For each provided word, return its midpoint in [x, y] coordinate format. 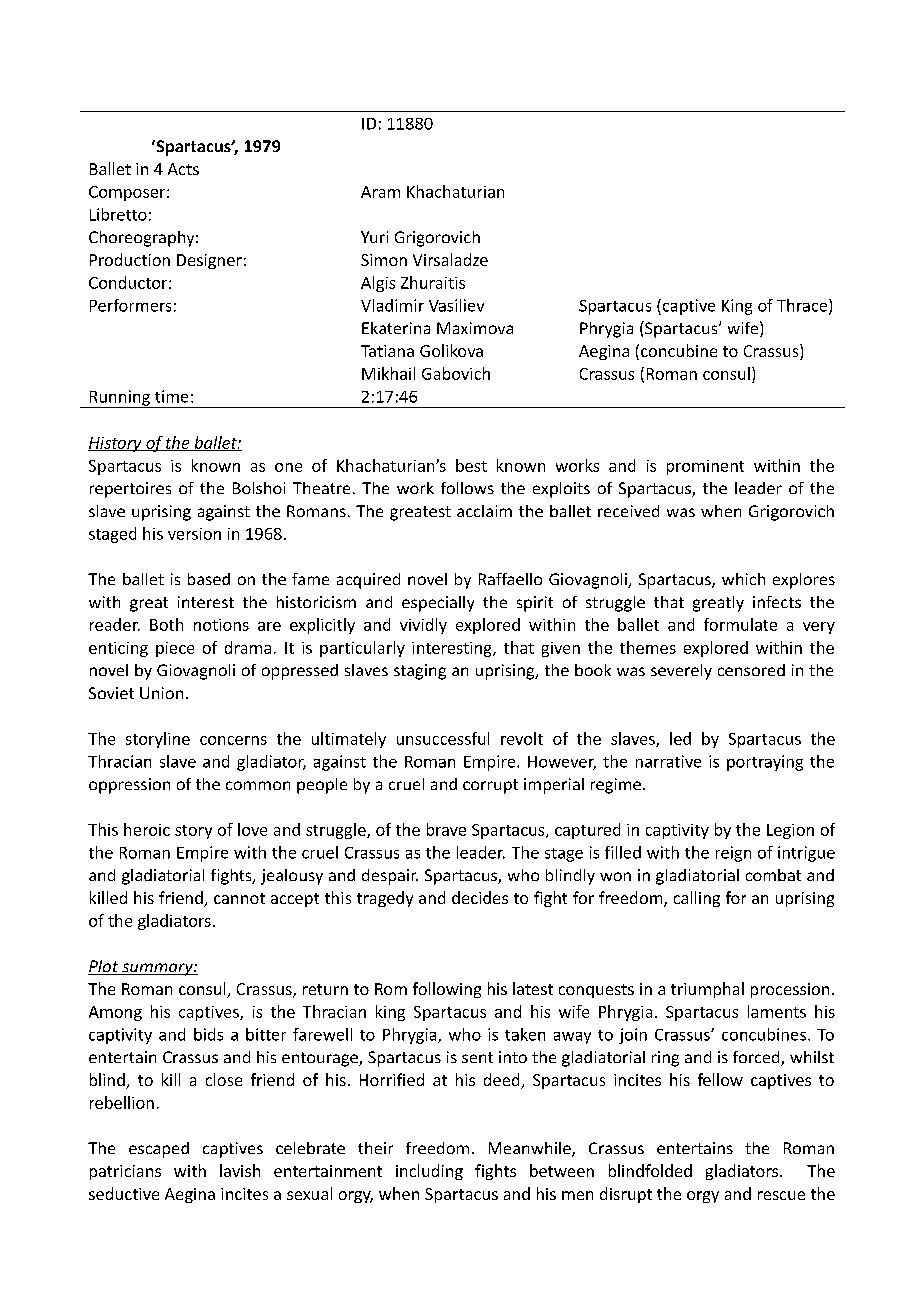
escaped [159, 1150]
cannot [239, 898]
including [429, 1172]
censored [751, 670]
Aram [380, 192]
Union [161, 693]
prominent [705, 467]
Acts [183, 169]
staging [420, 672]
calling [697, 899]
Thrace [803, 306]
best [471, 465]
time [171, 396]
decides [480, 897]
